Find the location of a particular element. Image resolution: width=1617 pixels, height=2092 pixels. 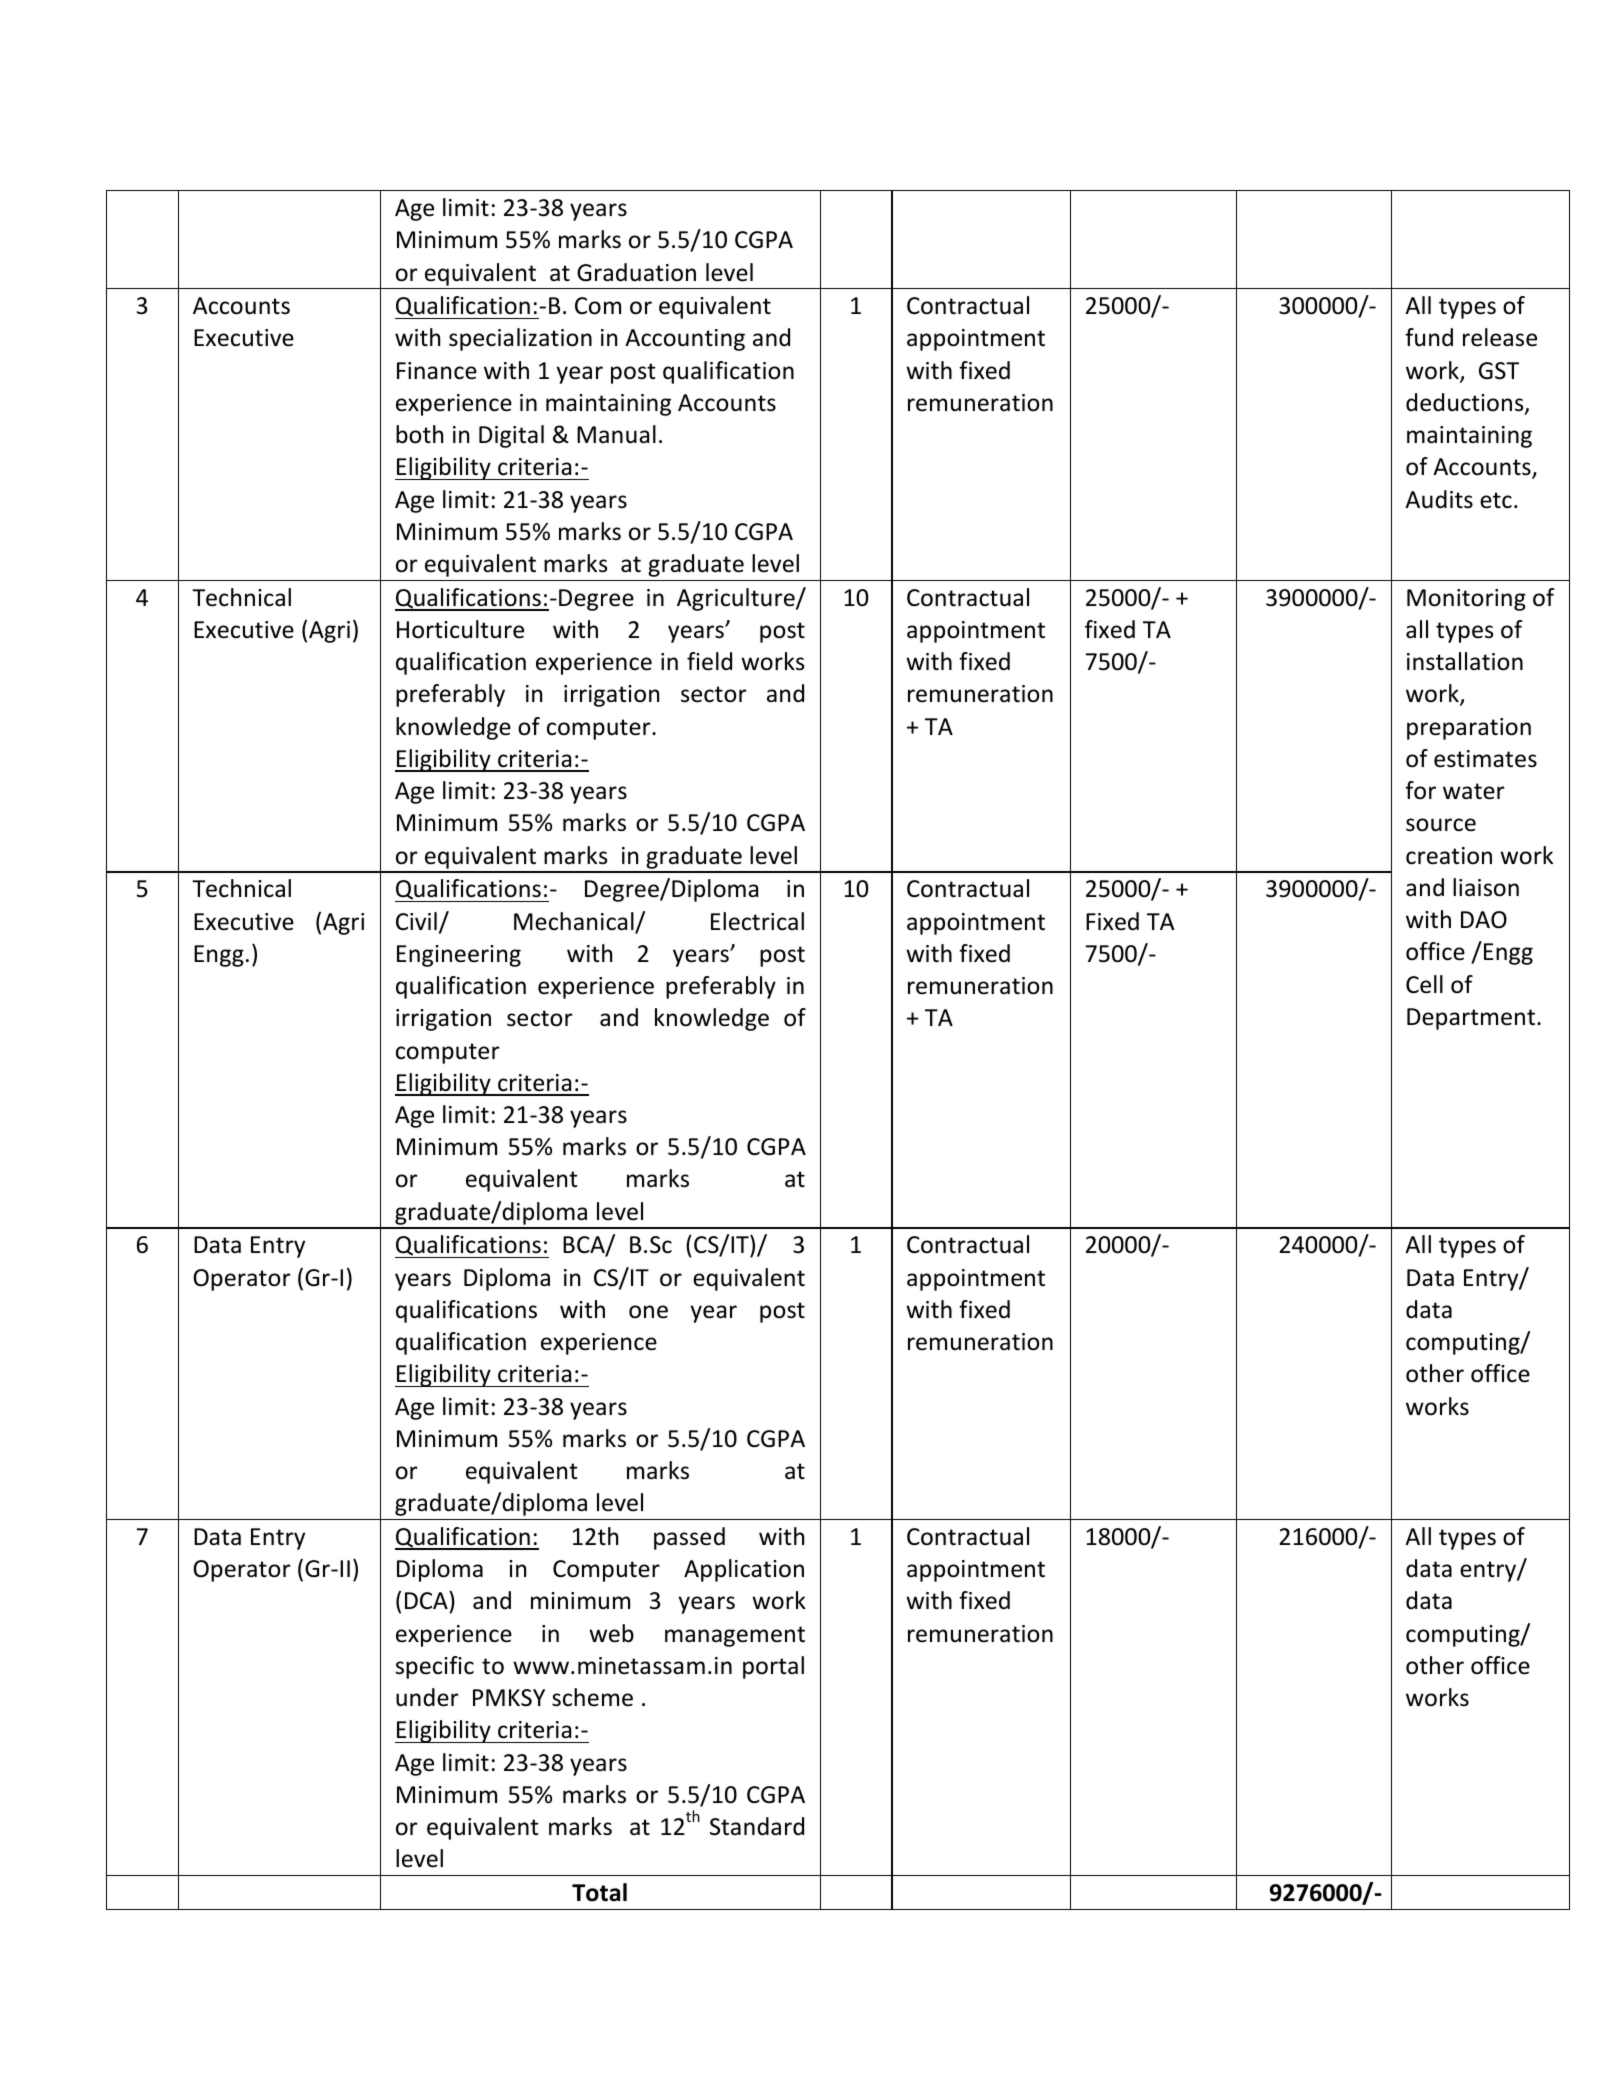

Accounting is located at coordinates (685, 340).
